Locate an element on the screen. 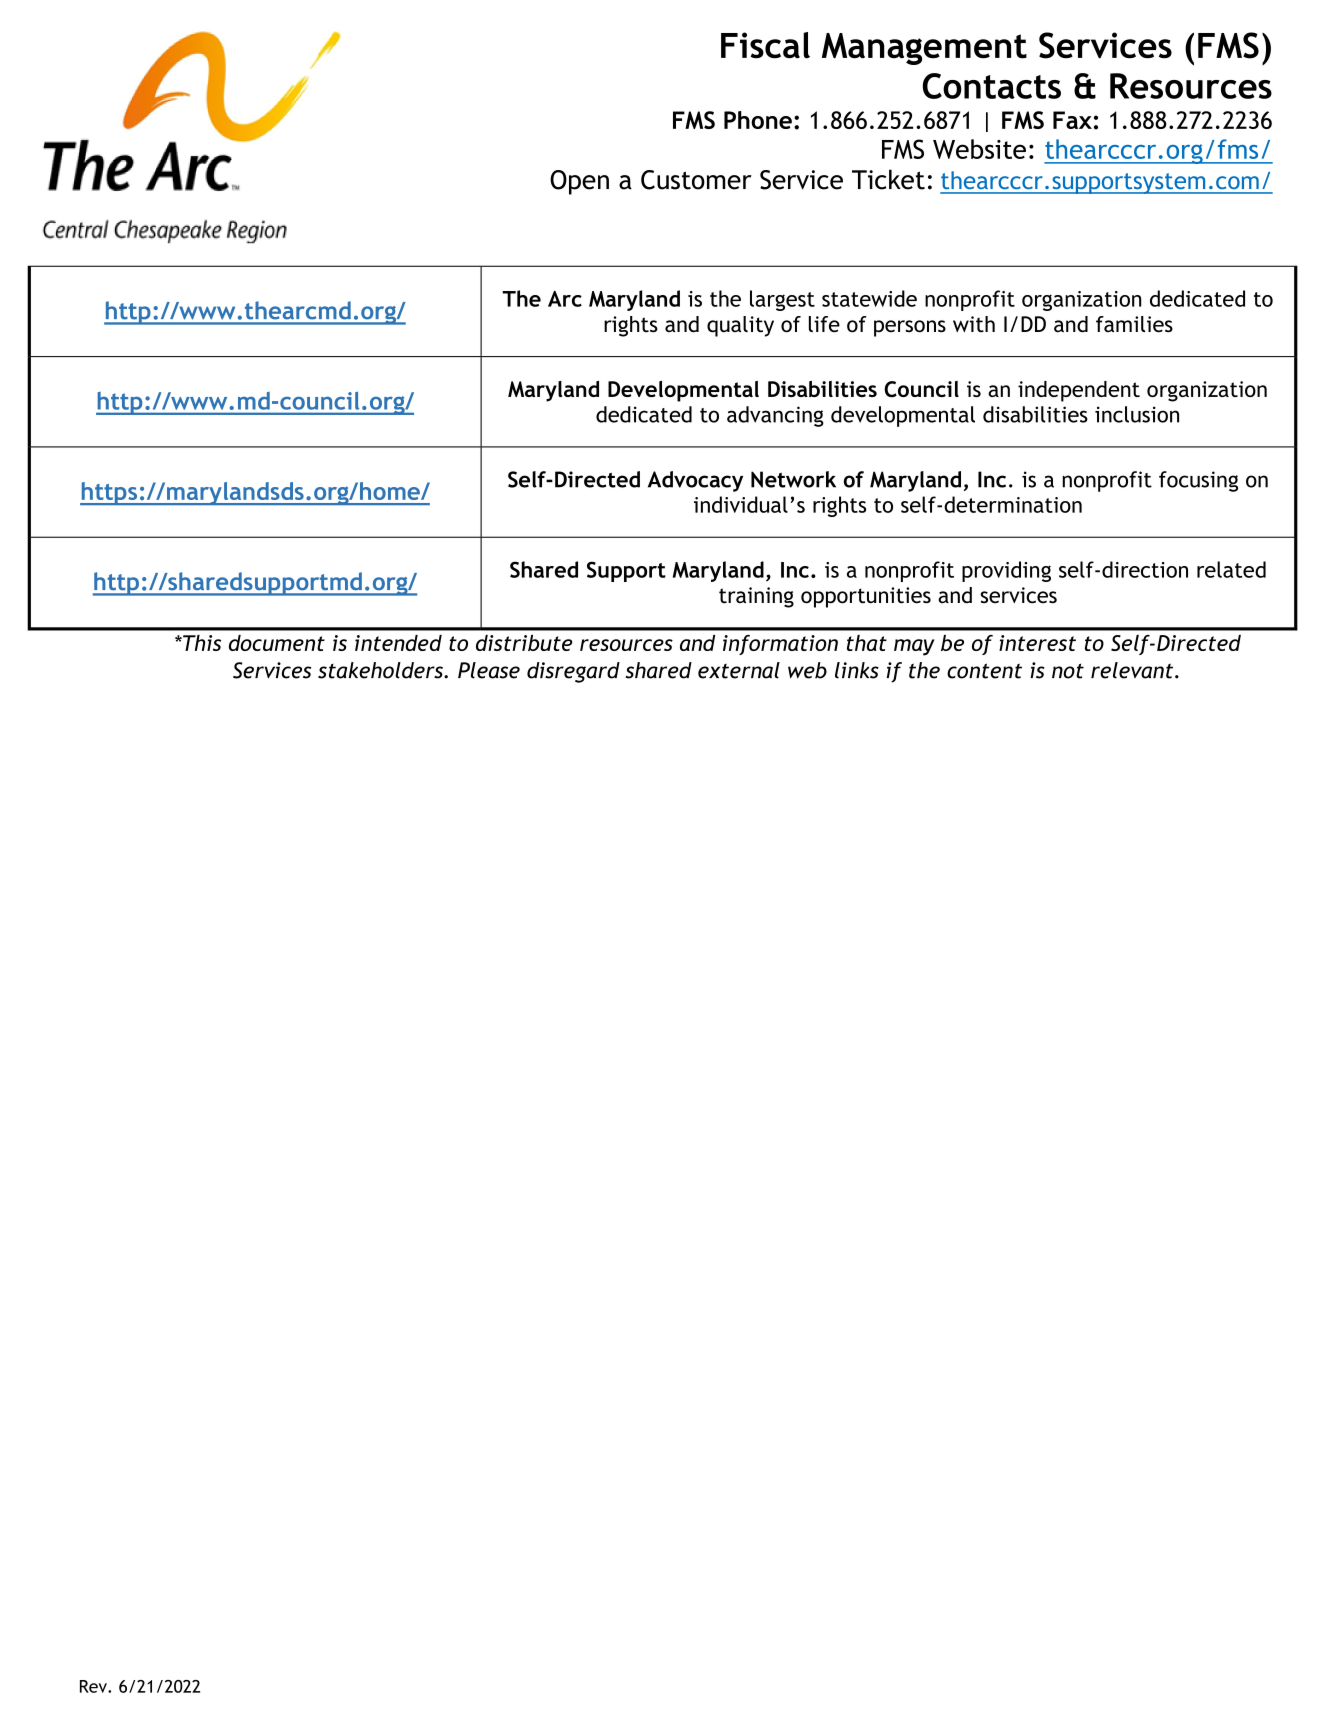 This screenshot has height=1728, width=1335. Fax is located at coordinates (1072, 120).
